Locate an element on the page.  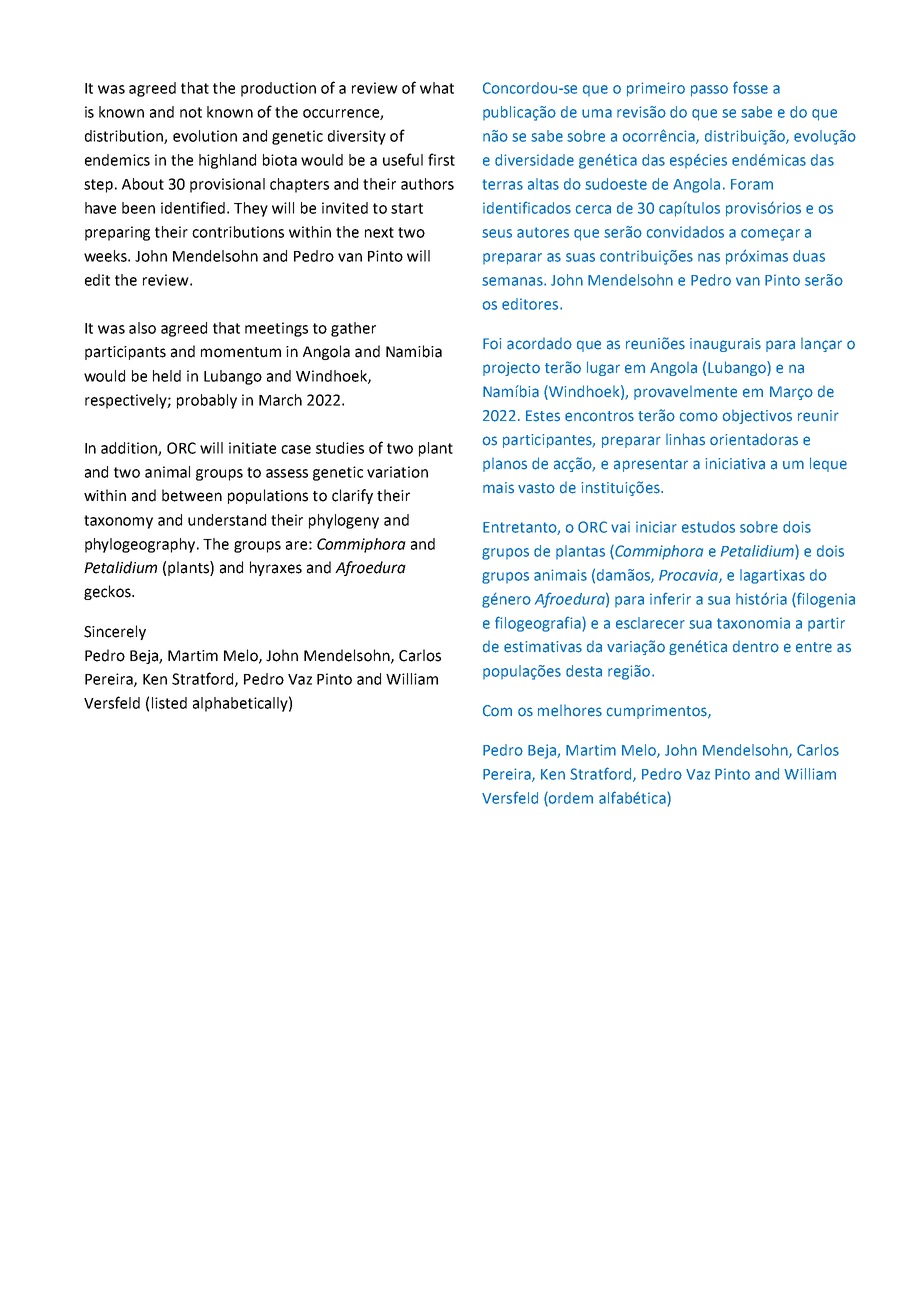
melhores is located at coordinates (570, 711).
